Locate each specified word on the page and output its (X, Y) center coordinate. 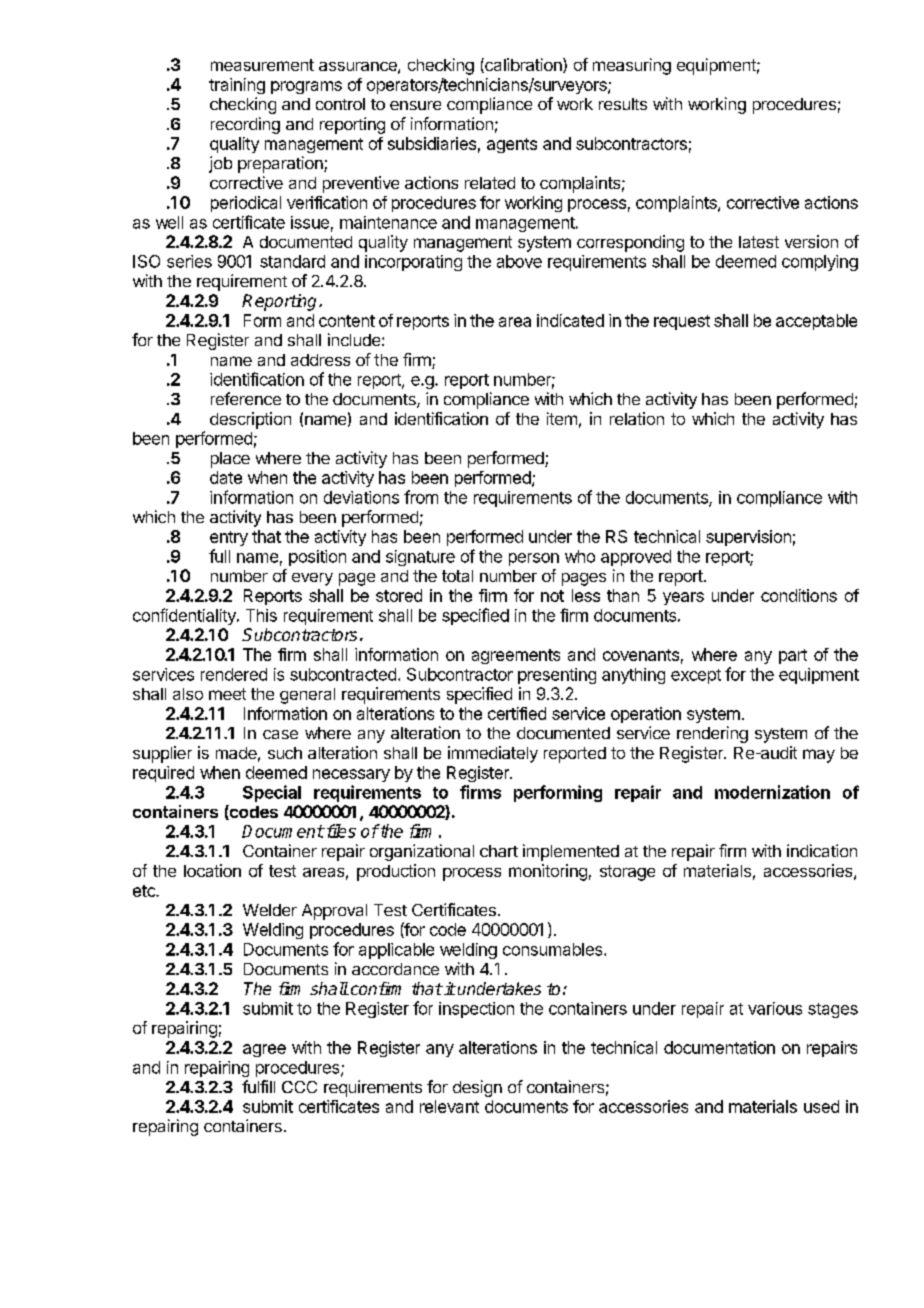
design (477, 1088)
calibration (523, 65)
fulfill (258, 1086)
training (237, 86)
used (821, 1106)
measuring (632, 66)
